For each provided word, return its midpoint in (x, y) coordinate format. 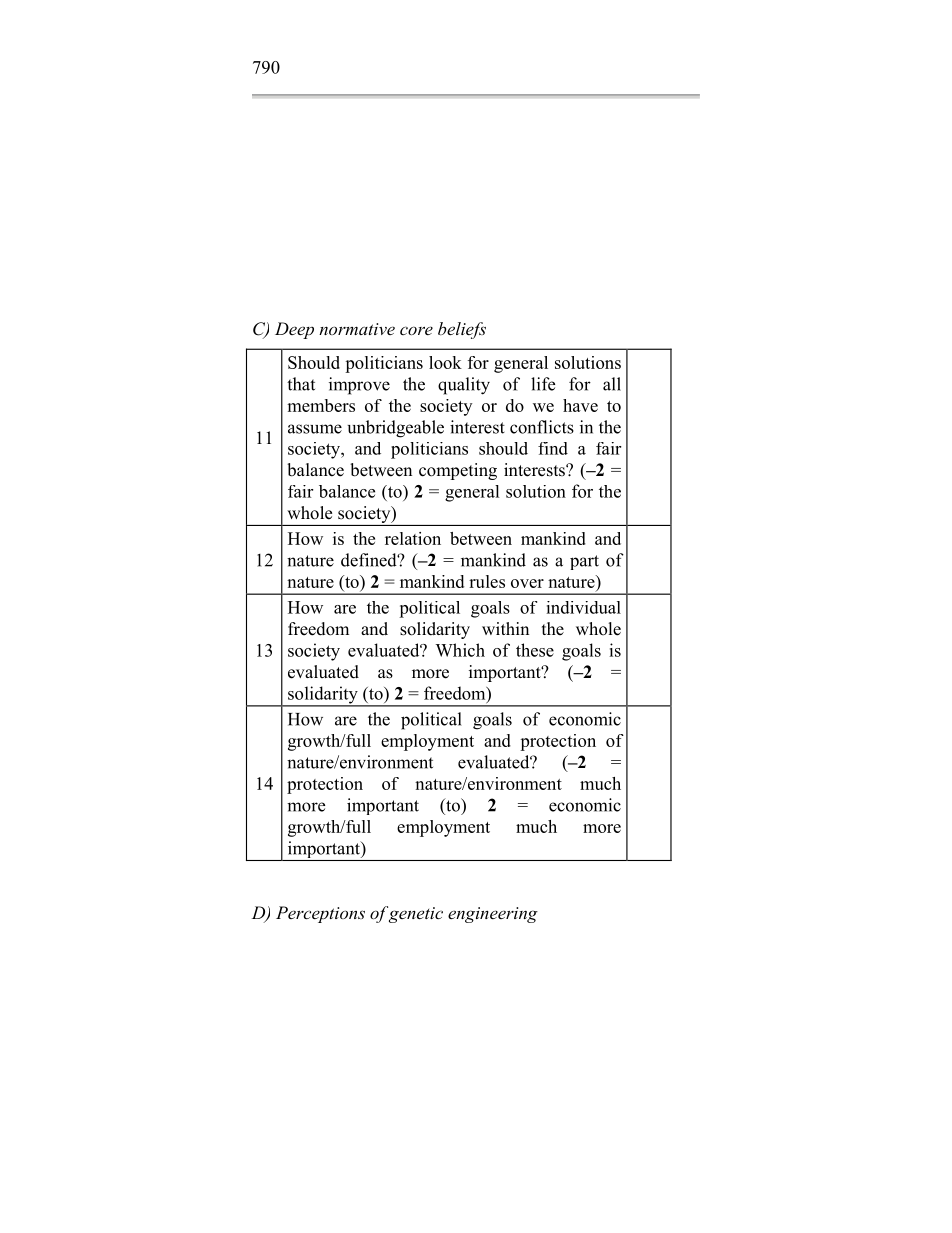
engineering (493, 915)
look (445, 362)
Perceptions (320, 914)
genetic (416, 915)
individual (583, 607)
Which (460, 650)
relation (413, 538)
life (543, 384)
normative (357, 329)
